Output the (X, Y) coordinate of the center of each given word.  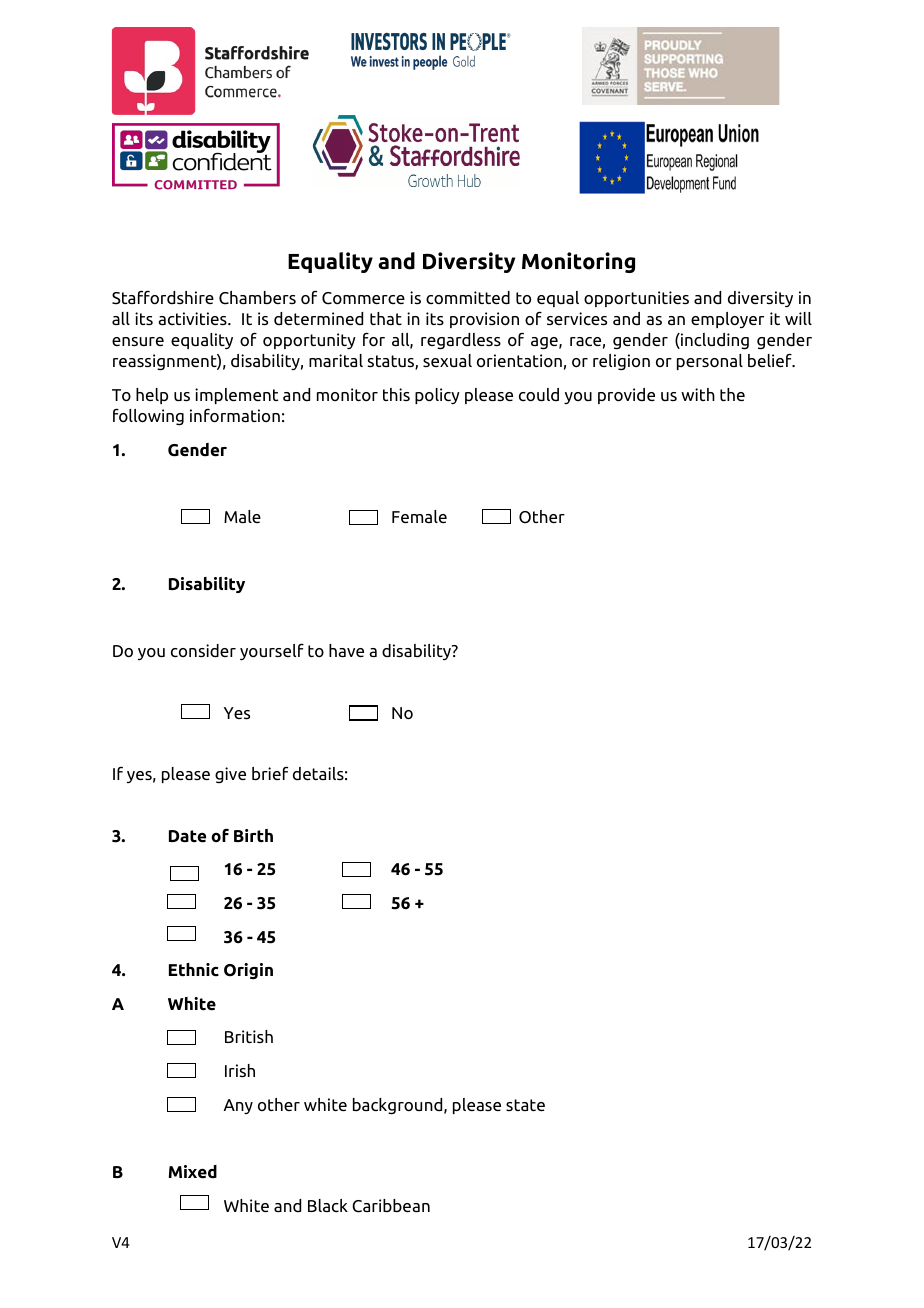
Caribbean (391, 1206)
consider (203, 650)
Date (187, 836)
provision (484, 320)
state (525, 1105)
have (346, 650)
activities (193, 318)
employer (727, 320)
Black (328, 1205)
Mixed (192, 1172)
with (698, 394)
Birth (253, 835)
